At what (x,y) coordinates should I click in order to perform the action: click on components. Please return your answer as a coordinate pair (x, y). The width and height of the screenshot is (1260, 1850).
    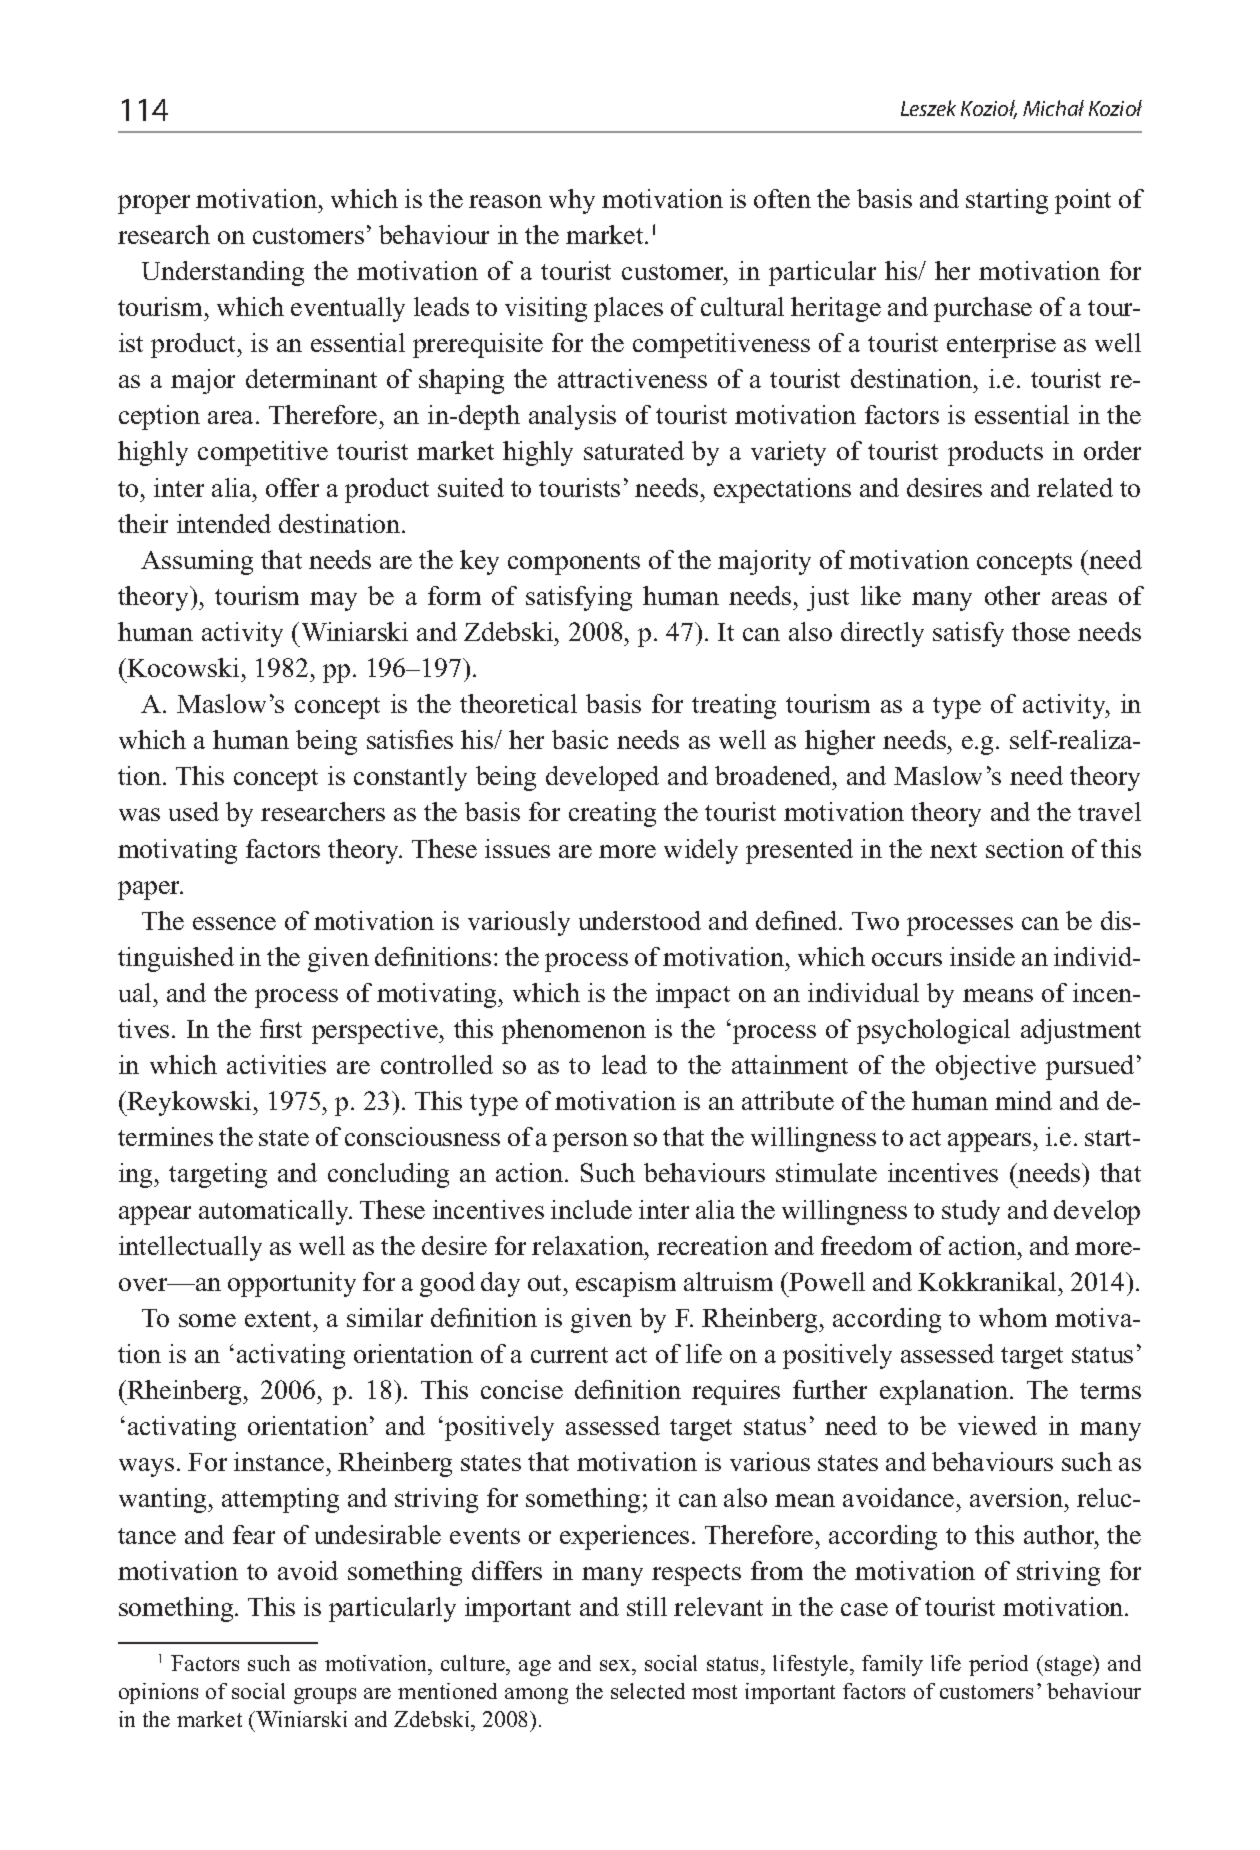
    Looking at the image, I should click on (574, 564).
